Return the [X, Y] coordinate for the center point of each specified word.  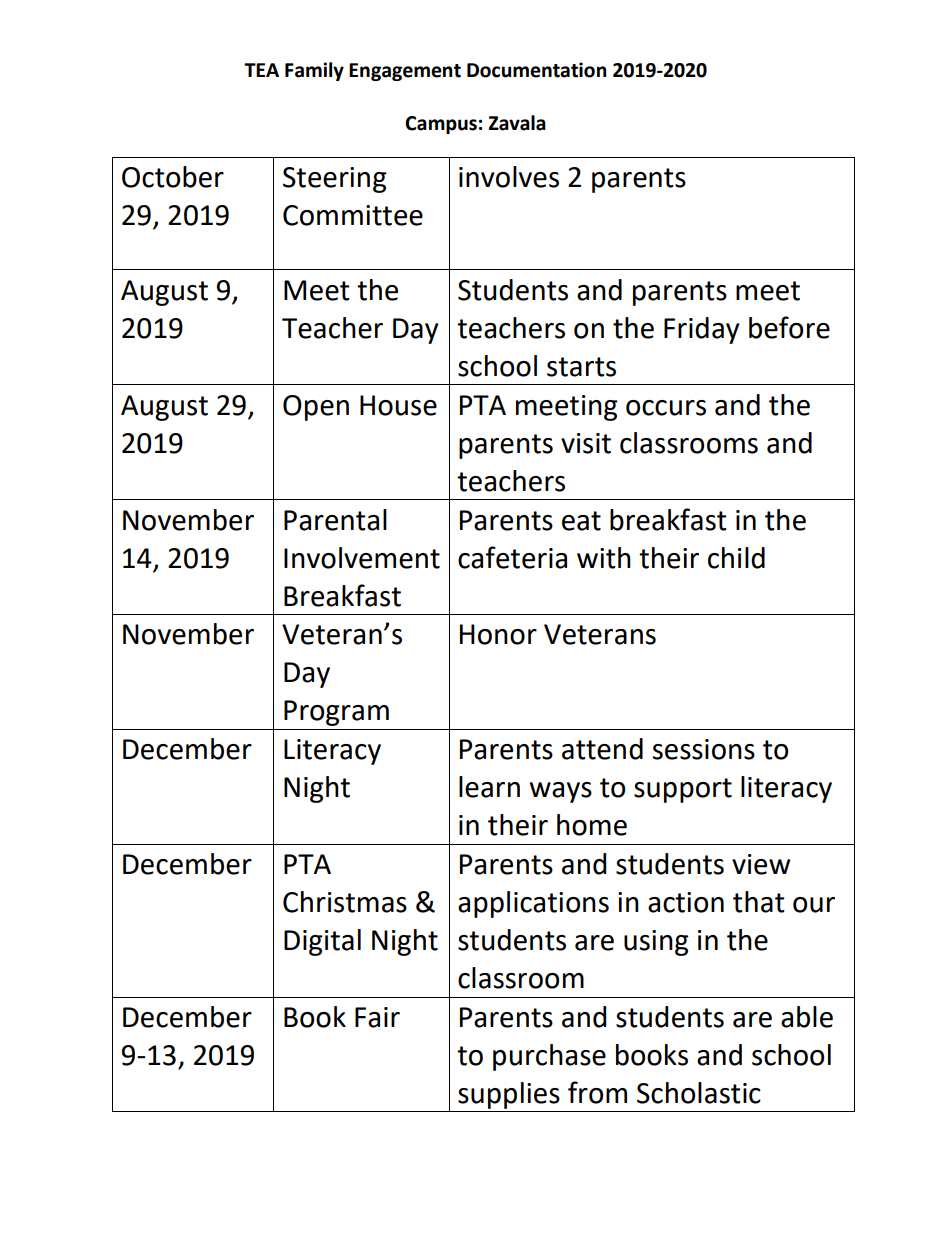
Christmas [345, 902]
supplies [509, 1095]
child [736, 558]
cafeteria [512, 557]
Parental [335, 520]
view [761, 864]
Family [314, 71]
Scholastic [699, 1093]
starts [581, 367]
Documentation [537, 70]
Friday [702, 330]
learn [489, 787]
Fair [377, 1017]
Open [316, 408]
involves [509, 177]
